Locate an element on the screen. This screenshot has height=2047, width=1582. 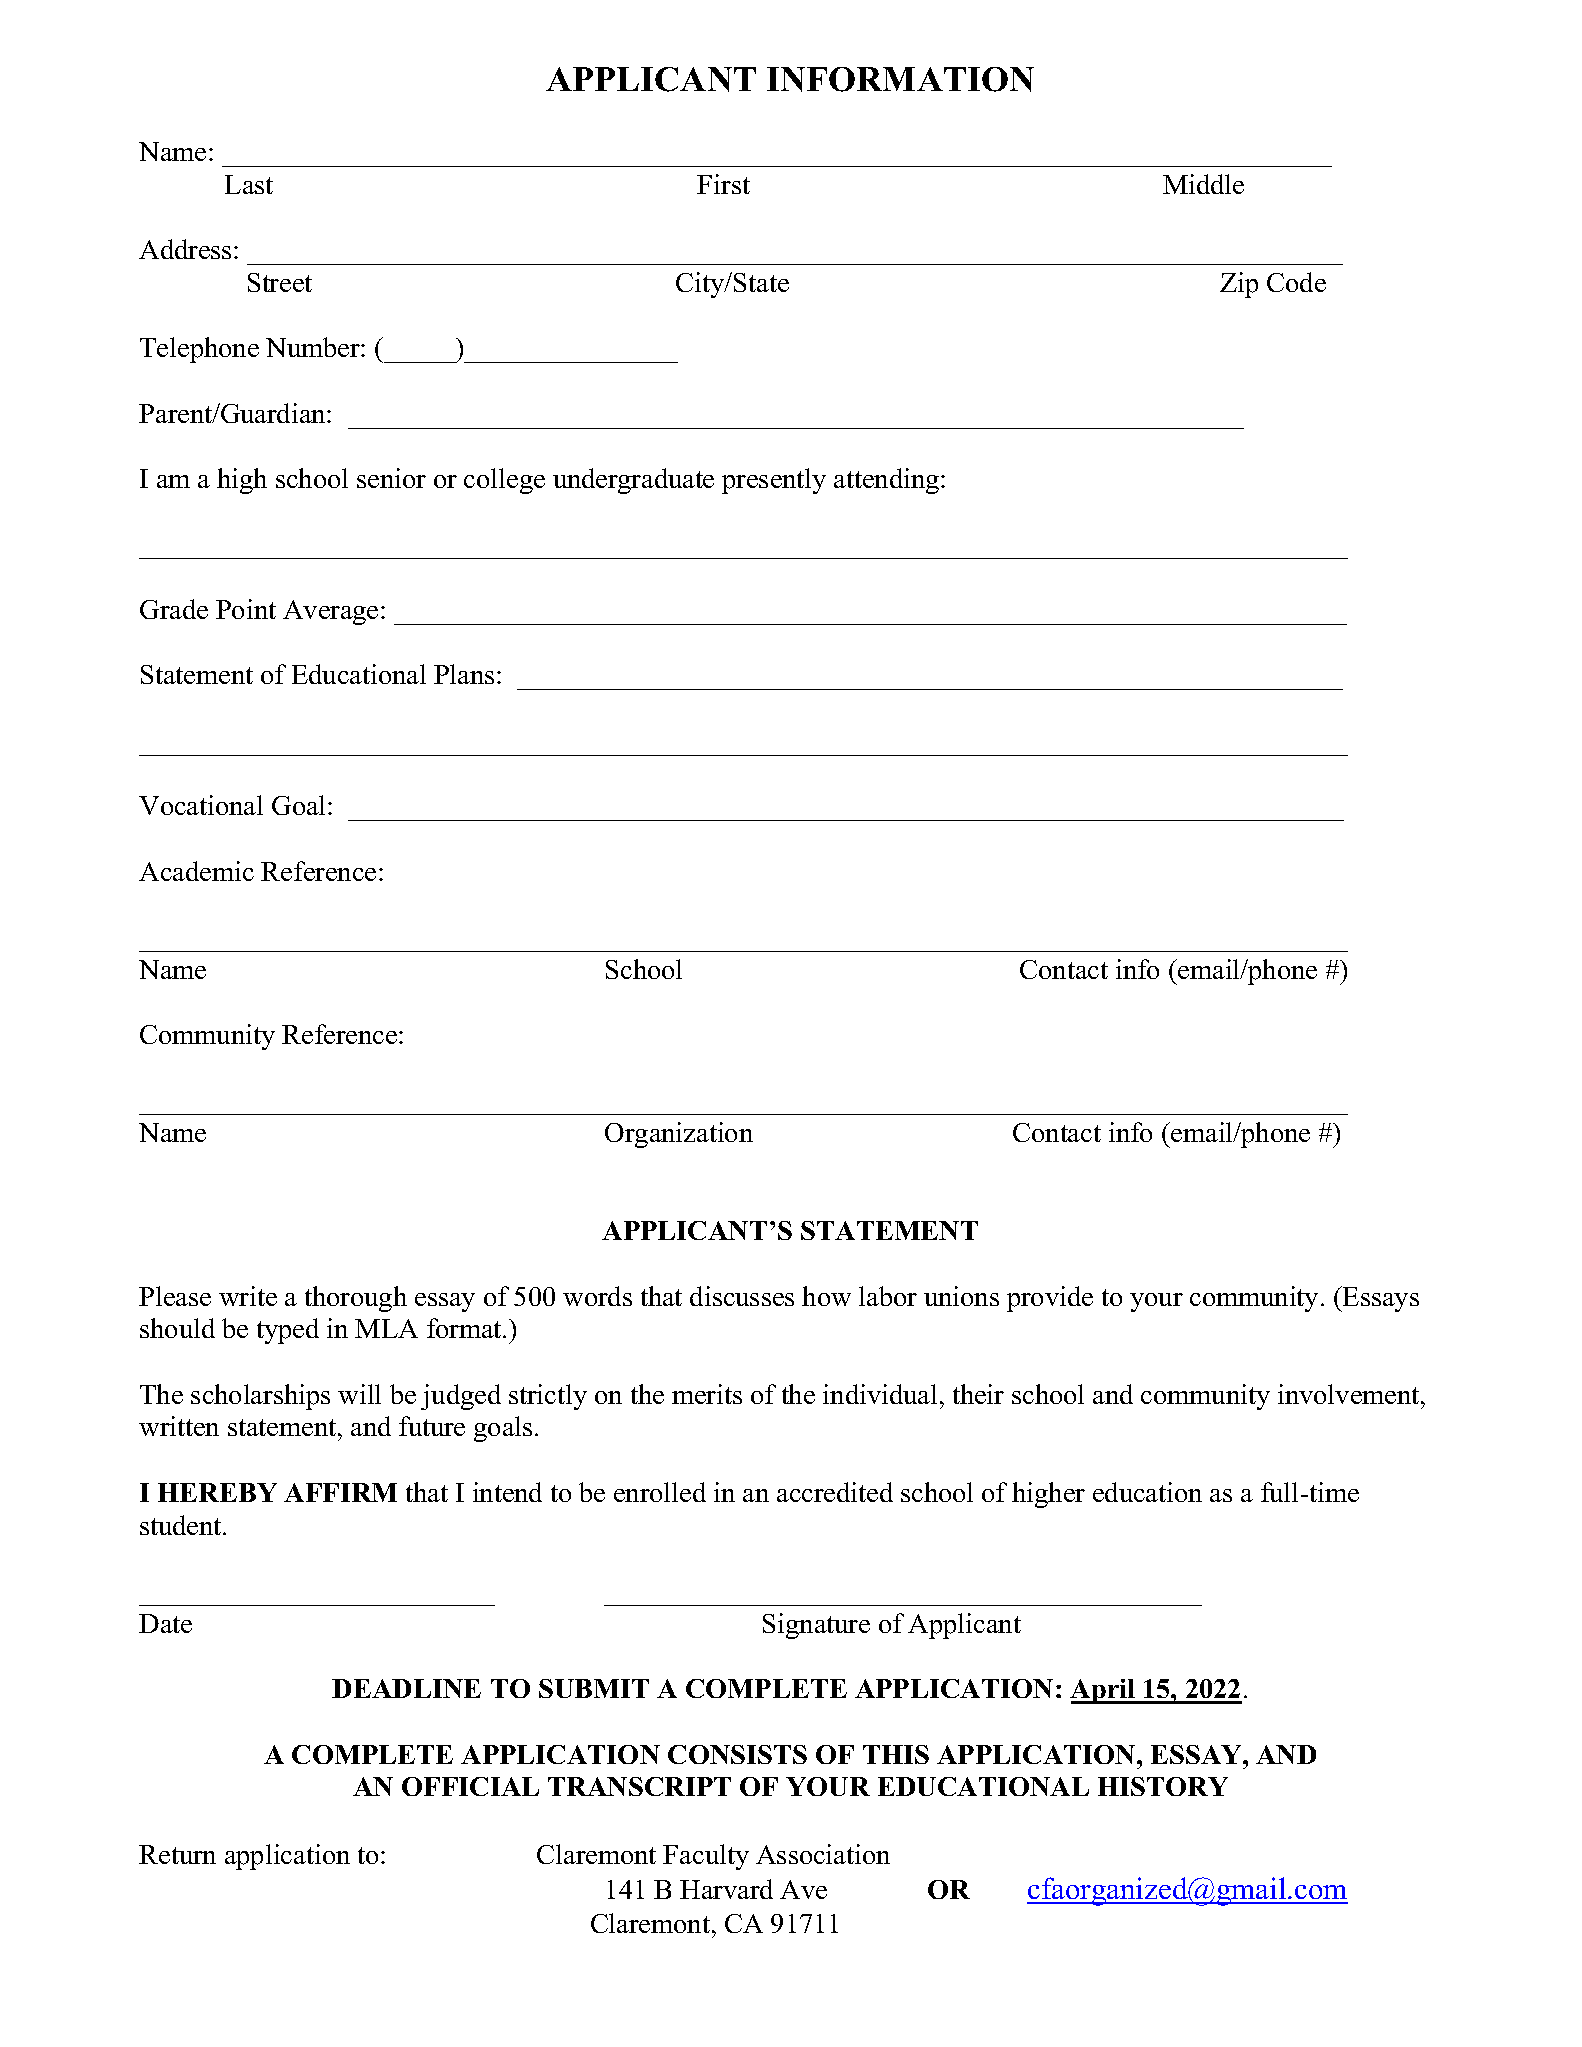
Middle is located at coordinates (1203, 184).
